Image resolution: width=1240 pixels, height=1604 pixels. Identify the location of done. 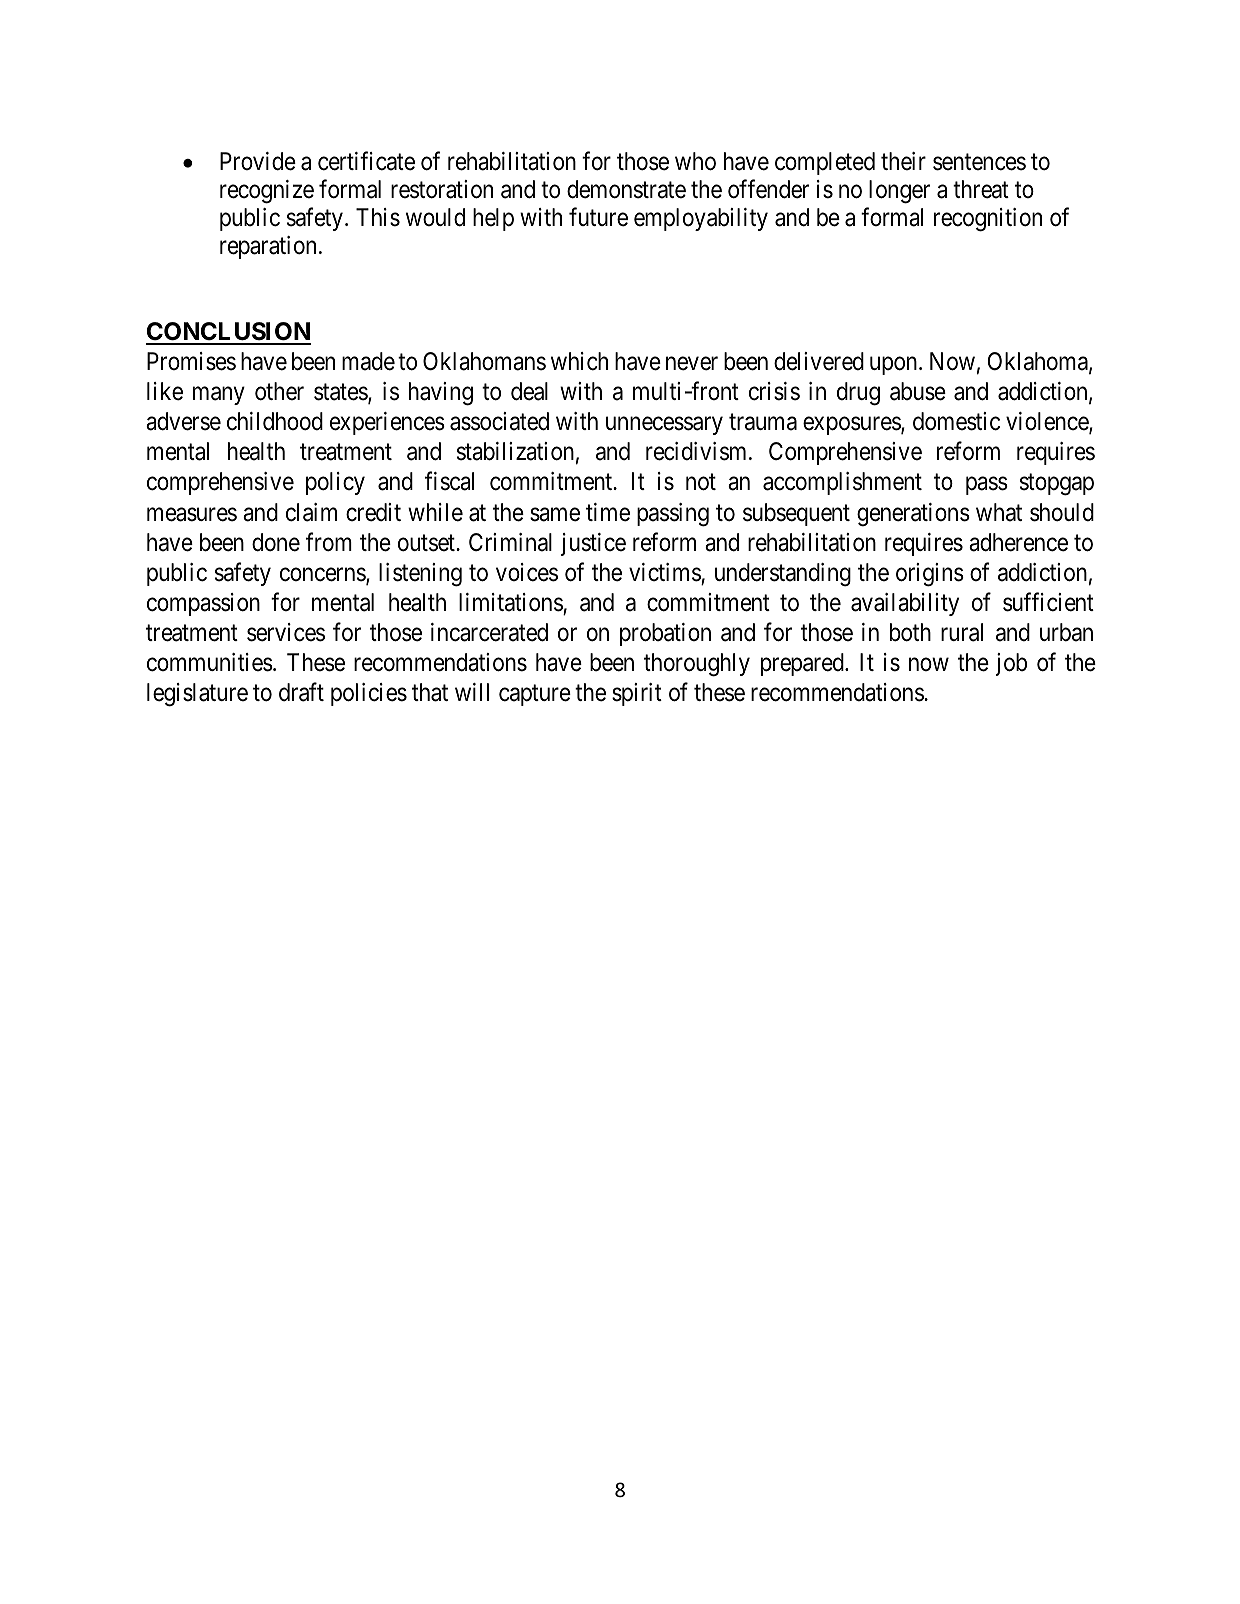
(276, 542).
